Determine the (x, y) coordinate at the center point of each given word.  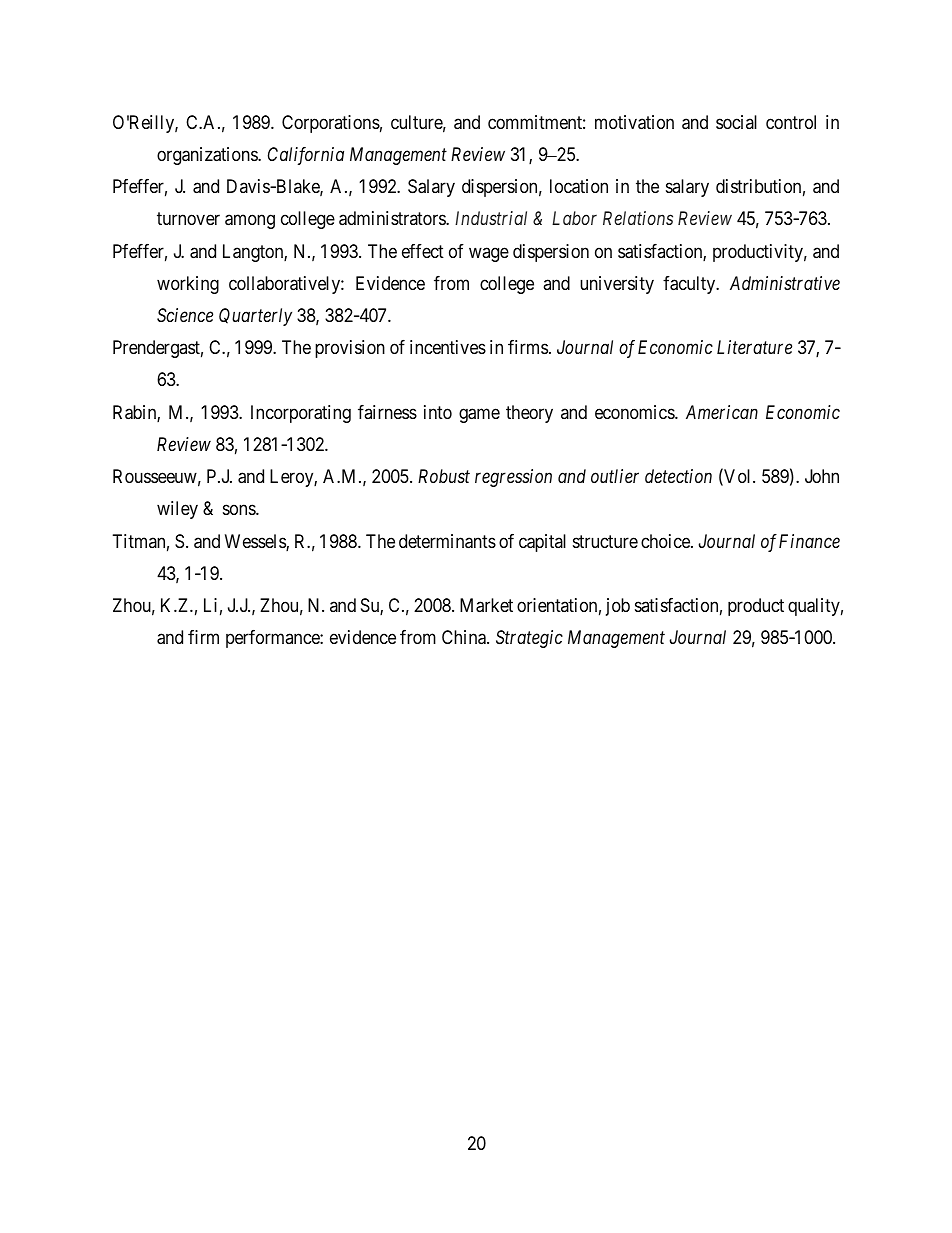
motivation (634, 122)
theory (529, 414)
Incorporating (301, 414)
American (722, 412)
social (736, 122)
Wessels (256, 542)
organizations (208, 156)
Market (486, 605)
